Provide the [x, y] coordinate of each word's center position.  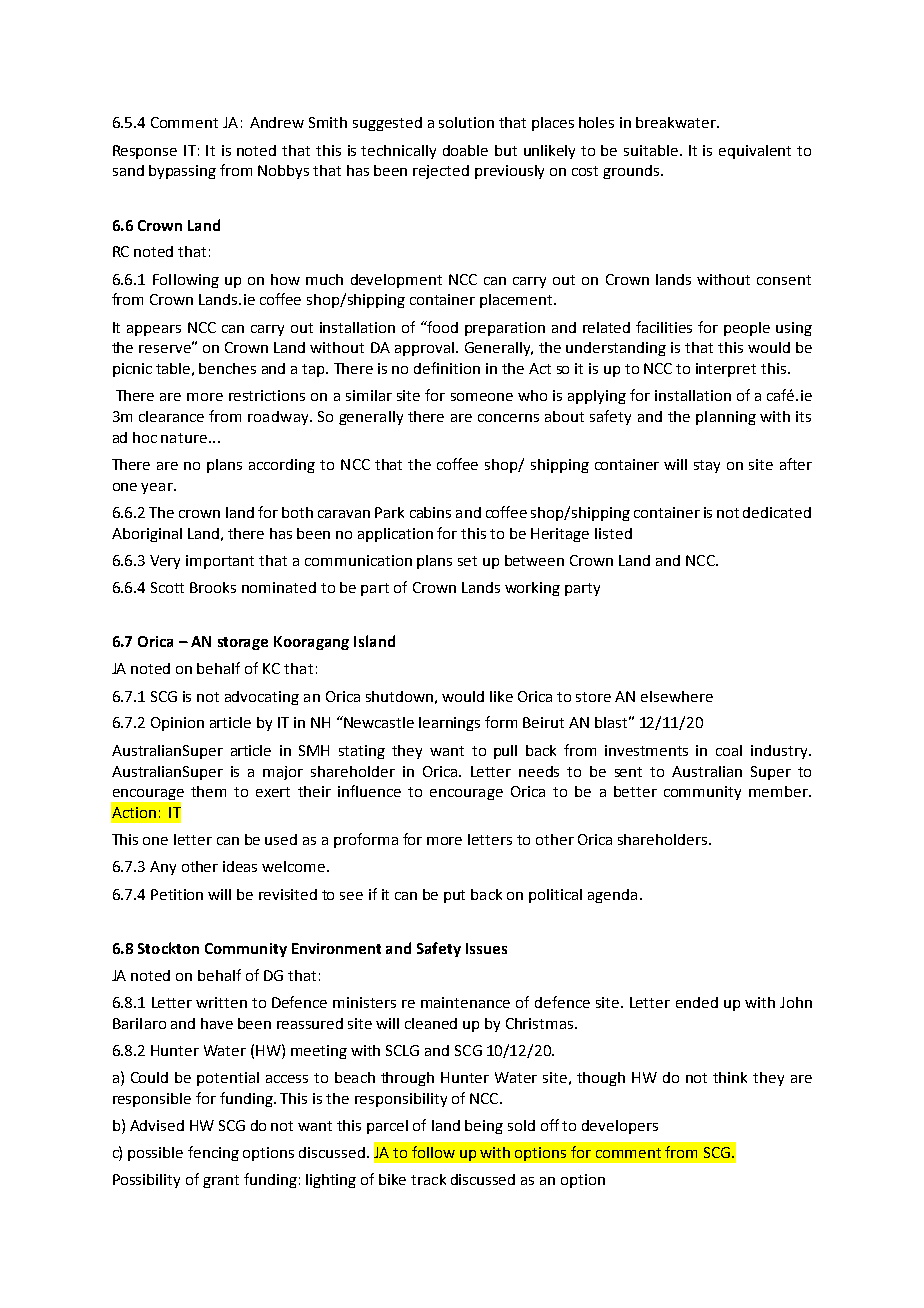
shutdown [399, 696]
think [730, 1077]
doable [465, 150]
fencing [213, 1153]
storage [243, 643]
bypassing [182, 172]
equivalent [755, 152]
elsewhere [677, 696]
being [484, 1127]
